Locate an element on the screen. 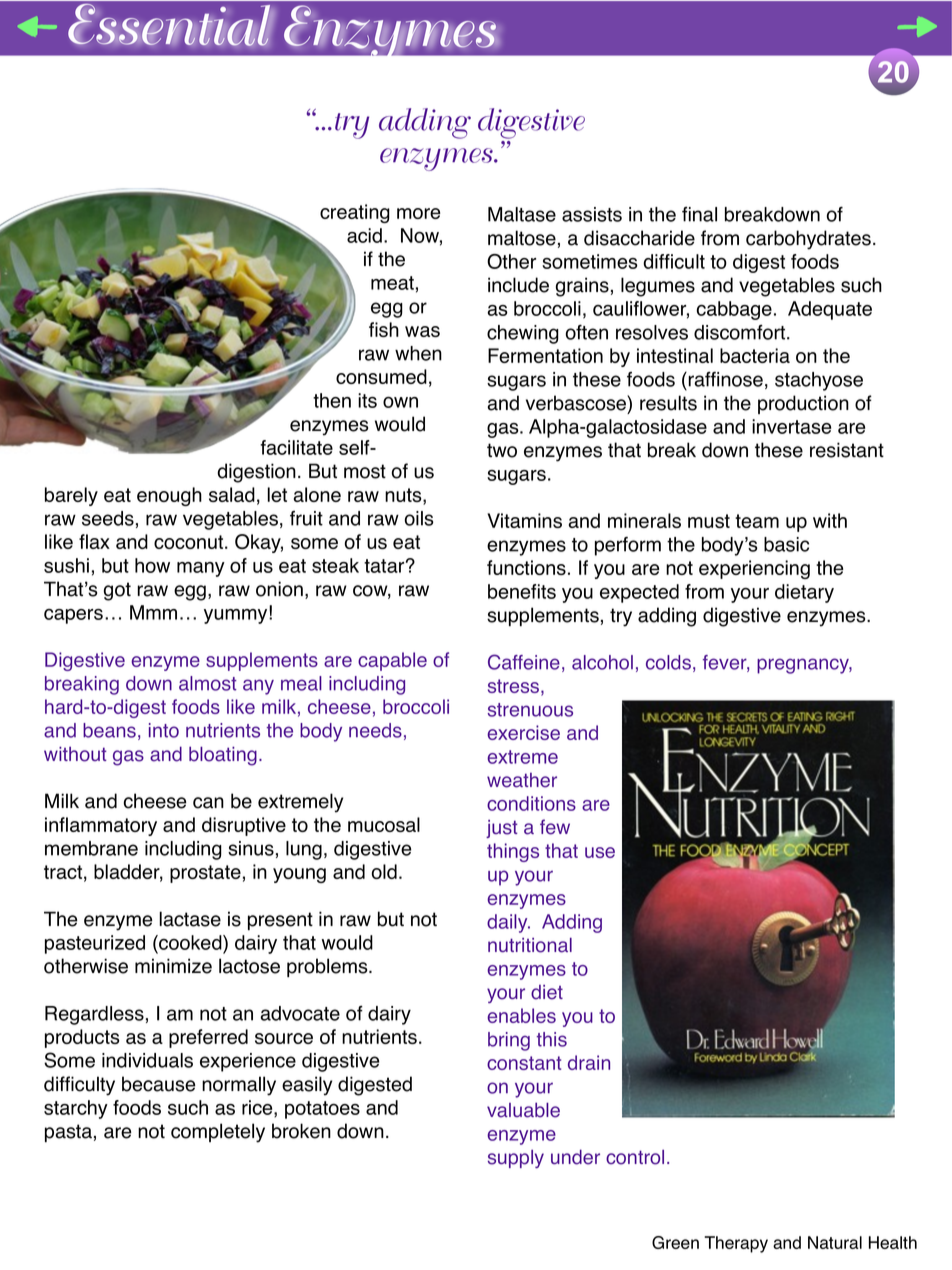 Image resolution: width=952 pixels, height=1270 pixels. maltose is located at coordinates (522, 238).
